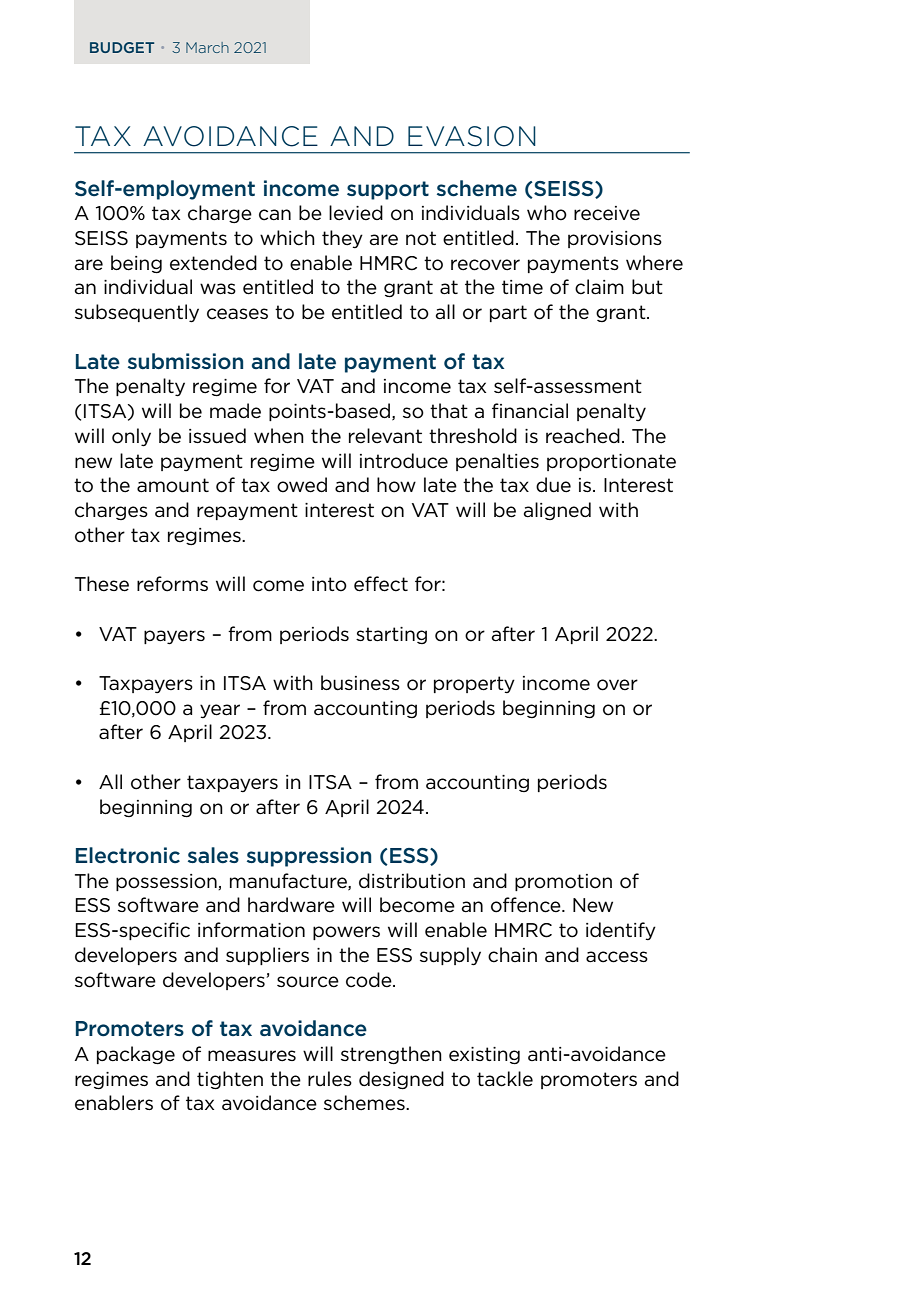  Describe the element at coordinates (342, 239) in the page. I see `they` at that location.
